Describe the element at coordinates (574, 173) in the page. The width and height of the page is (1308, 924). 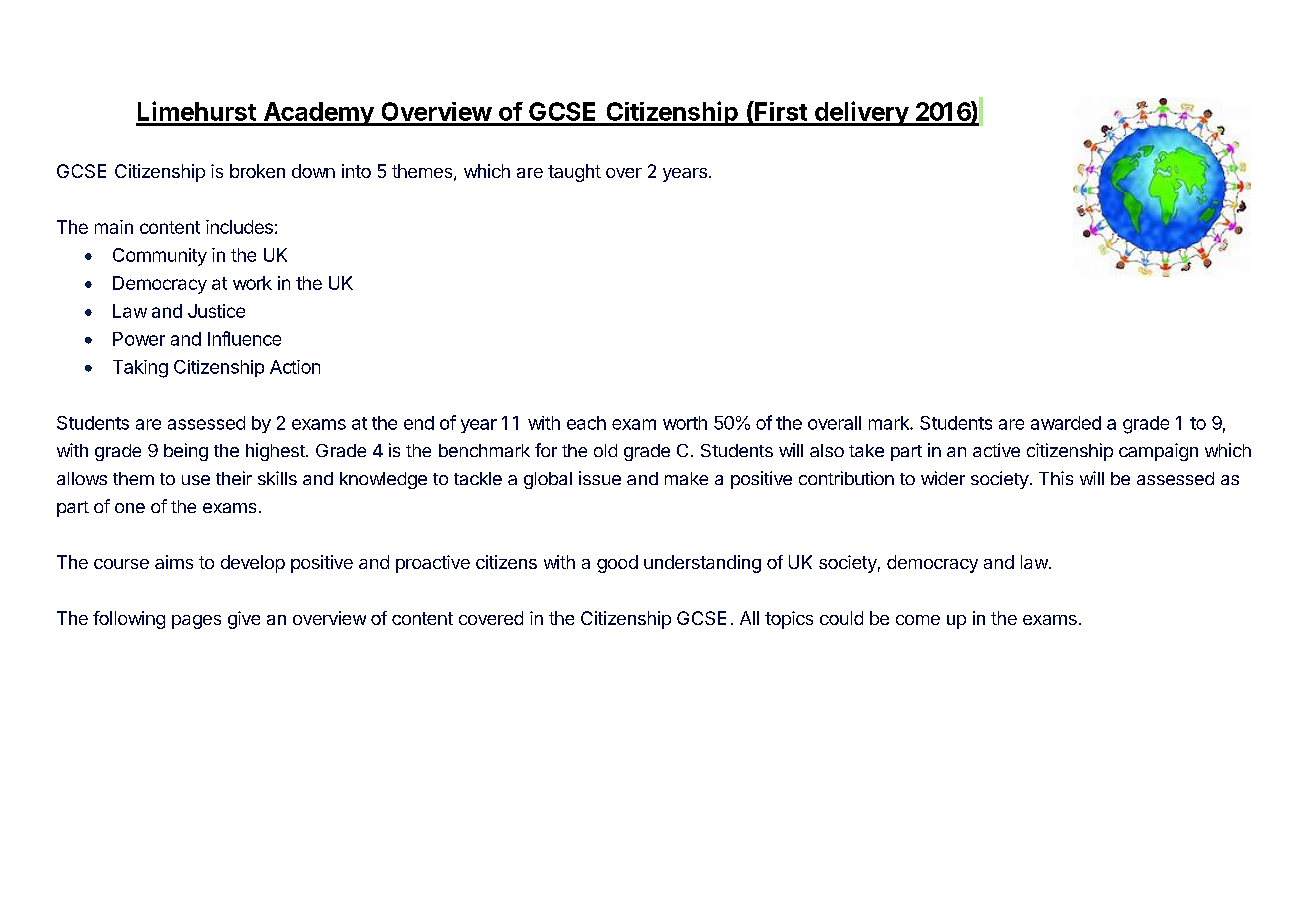
I see `taught` at that location.
